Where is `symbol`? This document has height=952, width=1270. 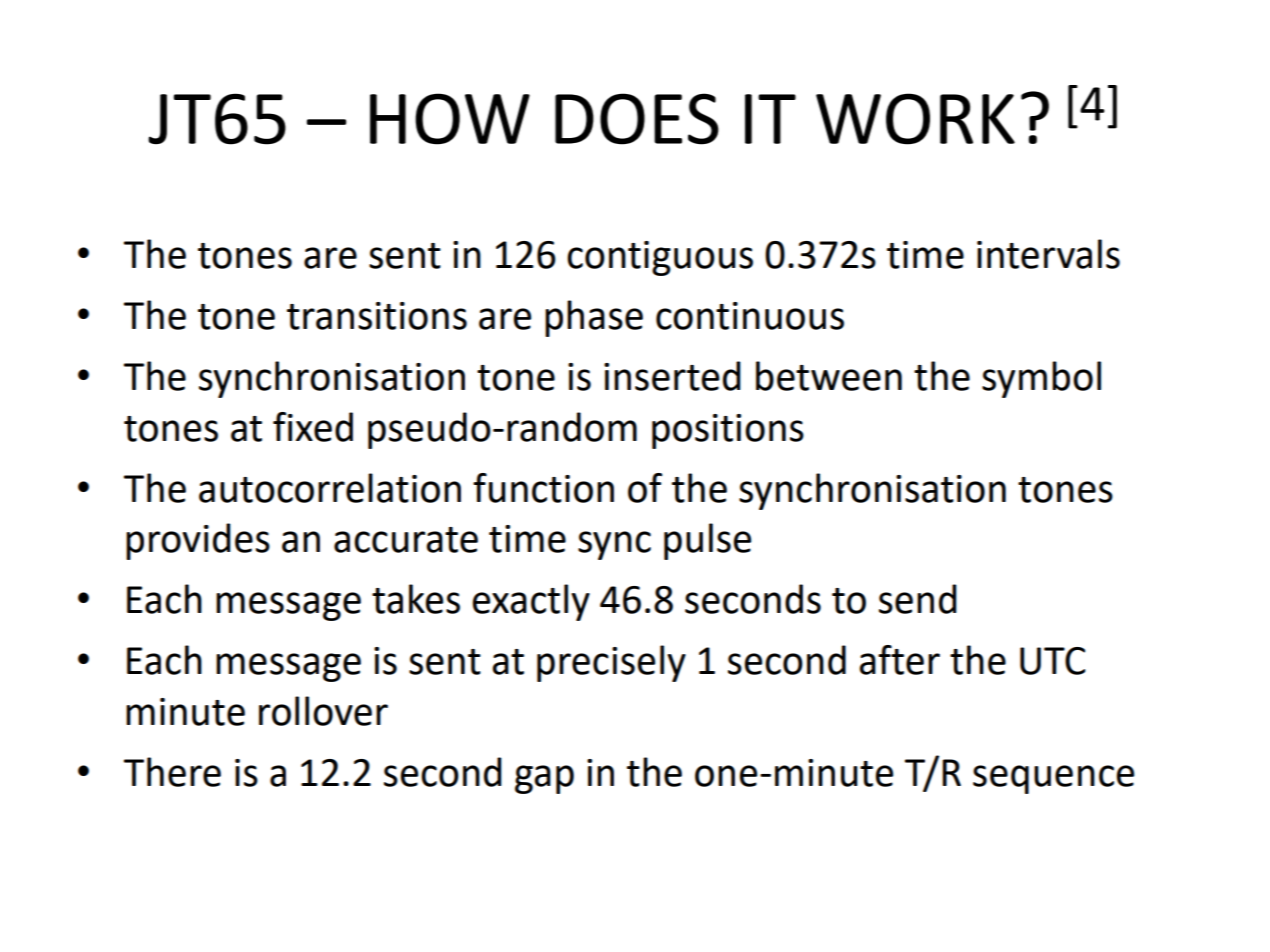
symbol is located at coordinates (1041, 379).
